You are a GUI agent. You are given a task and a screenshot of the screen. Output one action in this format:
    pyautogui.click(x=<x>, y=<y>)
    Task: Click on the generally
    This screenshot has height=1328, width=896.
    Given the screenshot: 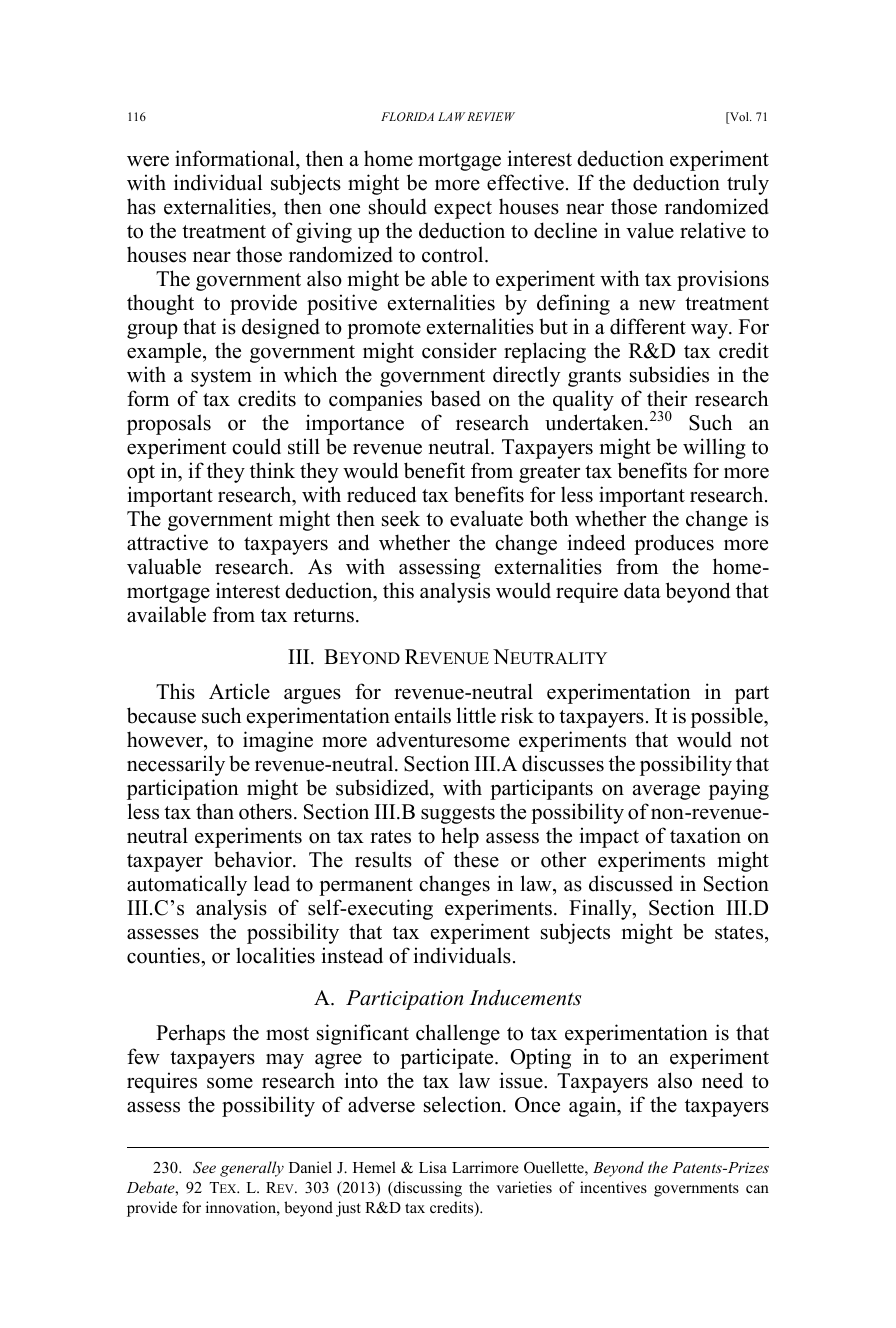 What is the action you would take?
    pyautogui.click(x=252, y=1169)
